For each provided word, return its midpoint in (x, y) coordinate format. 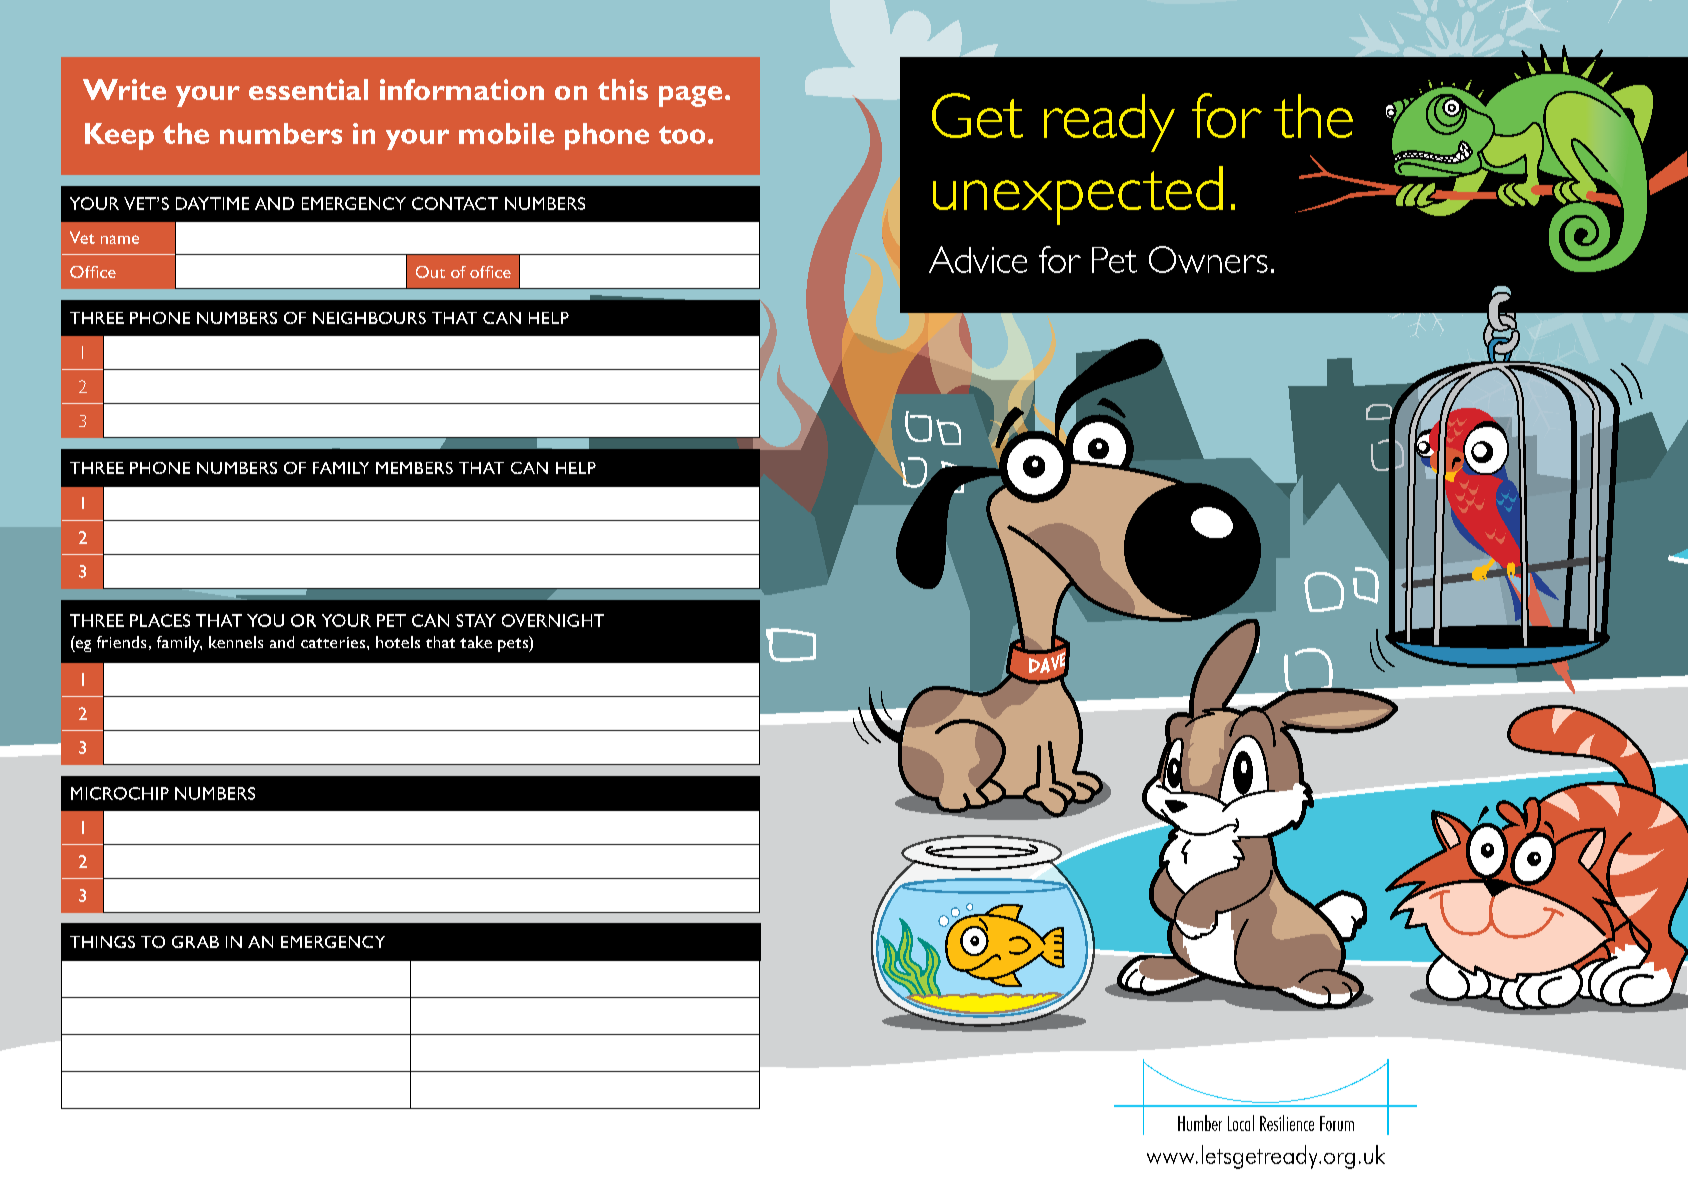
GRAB (195, 942)
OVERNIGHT (553, 620)
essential (308, 89)
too (682, 135)
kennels (236, 642)
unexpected (1078, 195)
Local (1241, 1123)
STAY (476, 620)
